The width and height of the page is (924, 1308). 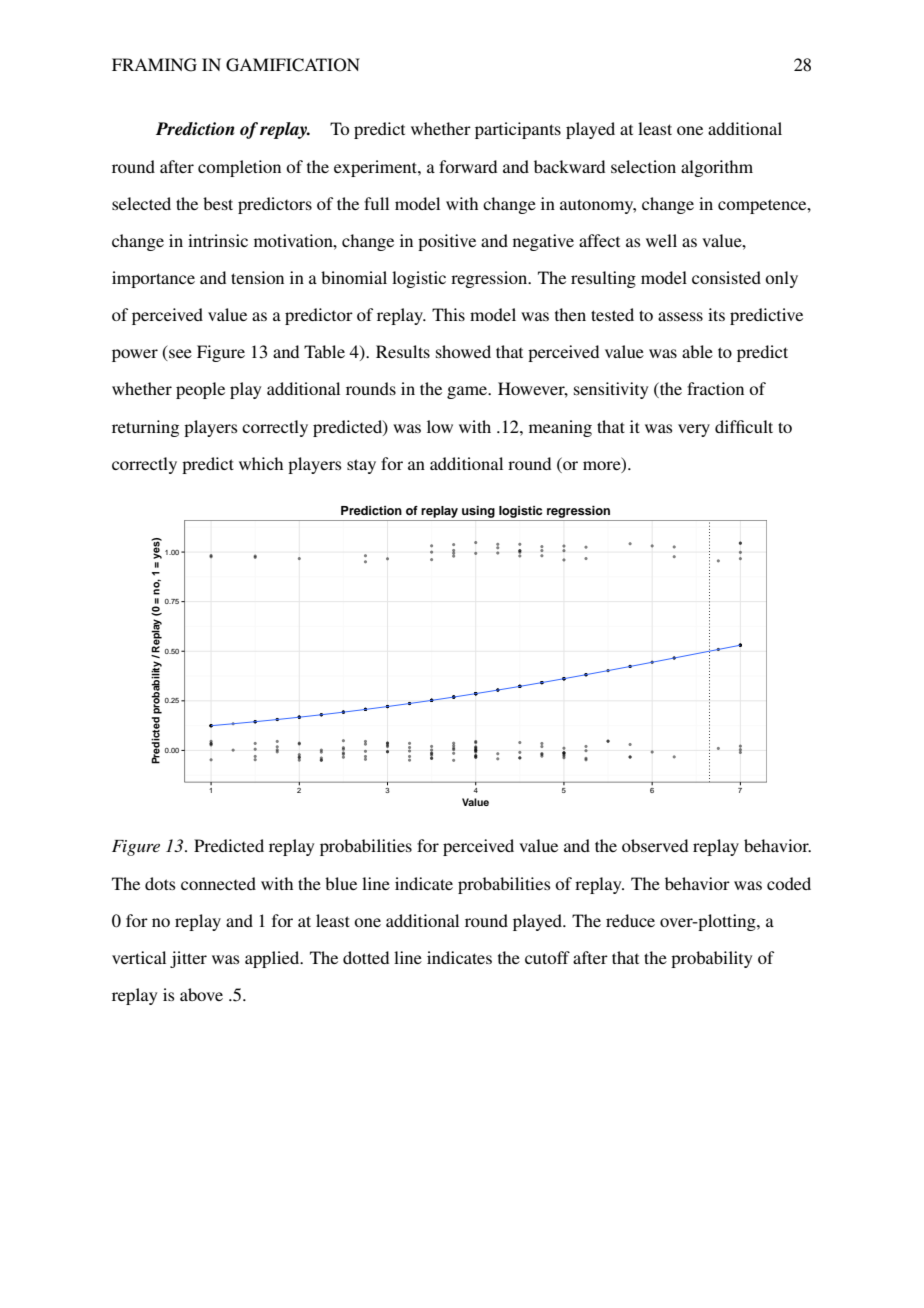 I want to click on fraction, so click(x=715, y=388).
